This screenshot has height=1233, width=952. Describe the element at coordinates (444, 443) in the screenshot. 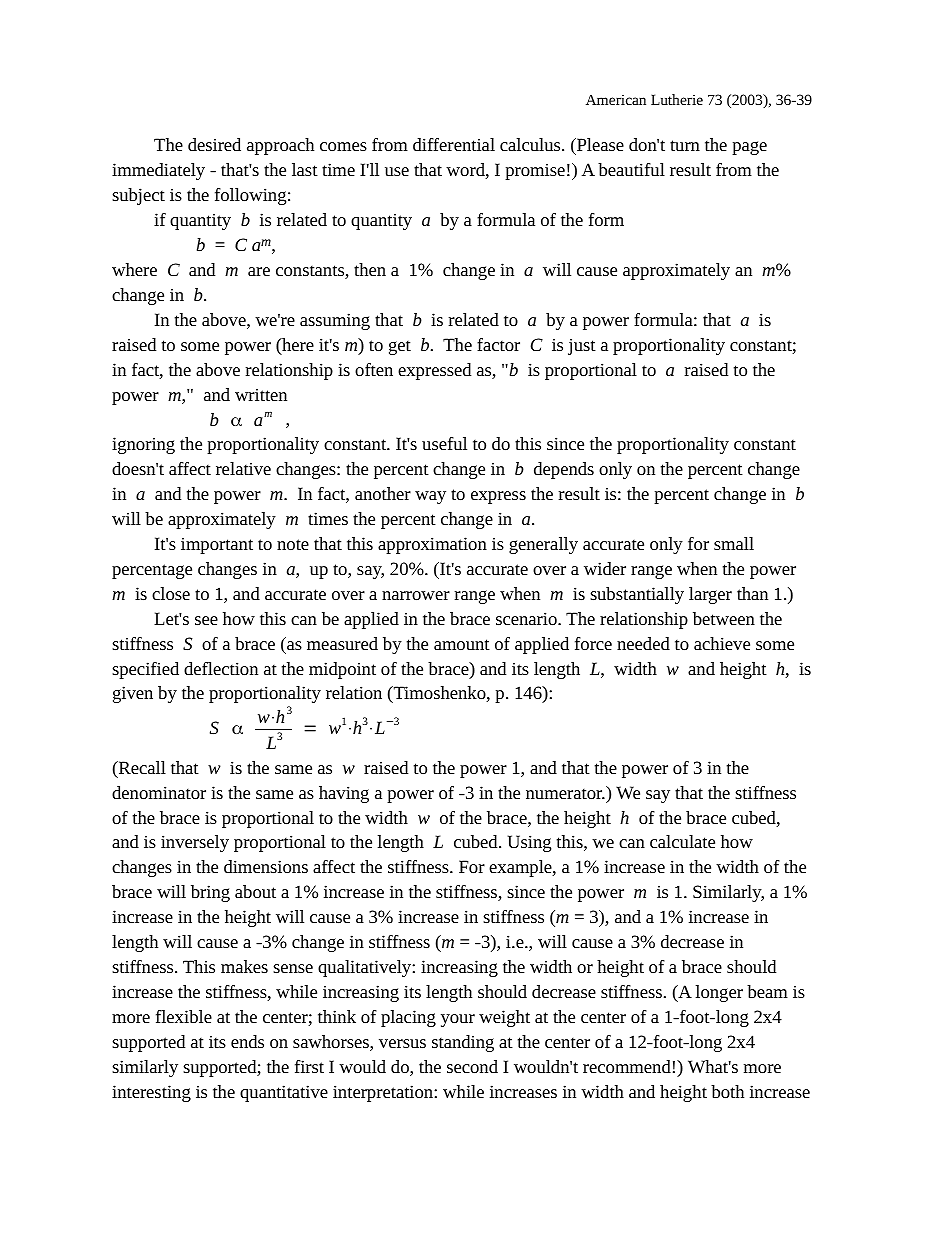

I see `useful` at that location.
